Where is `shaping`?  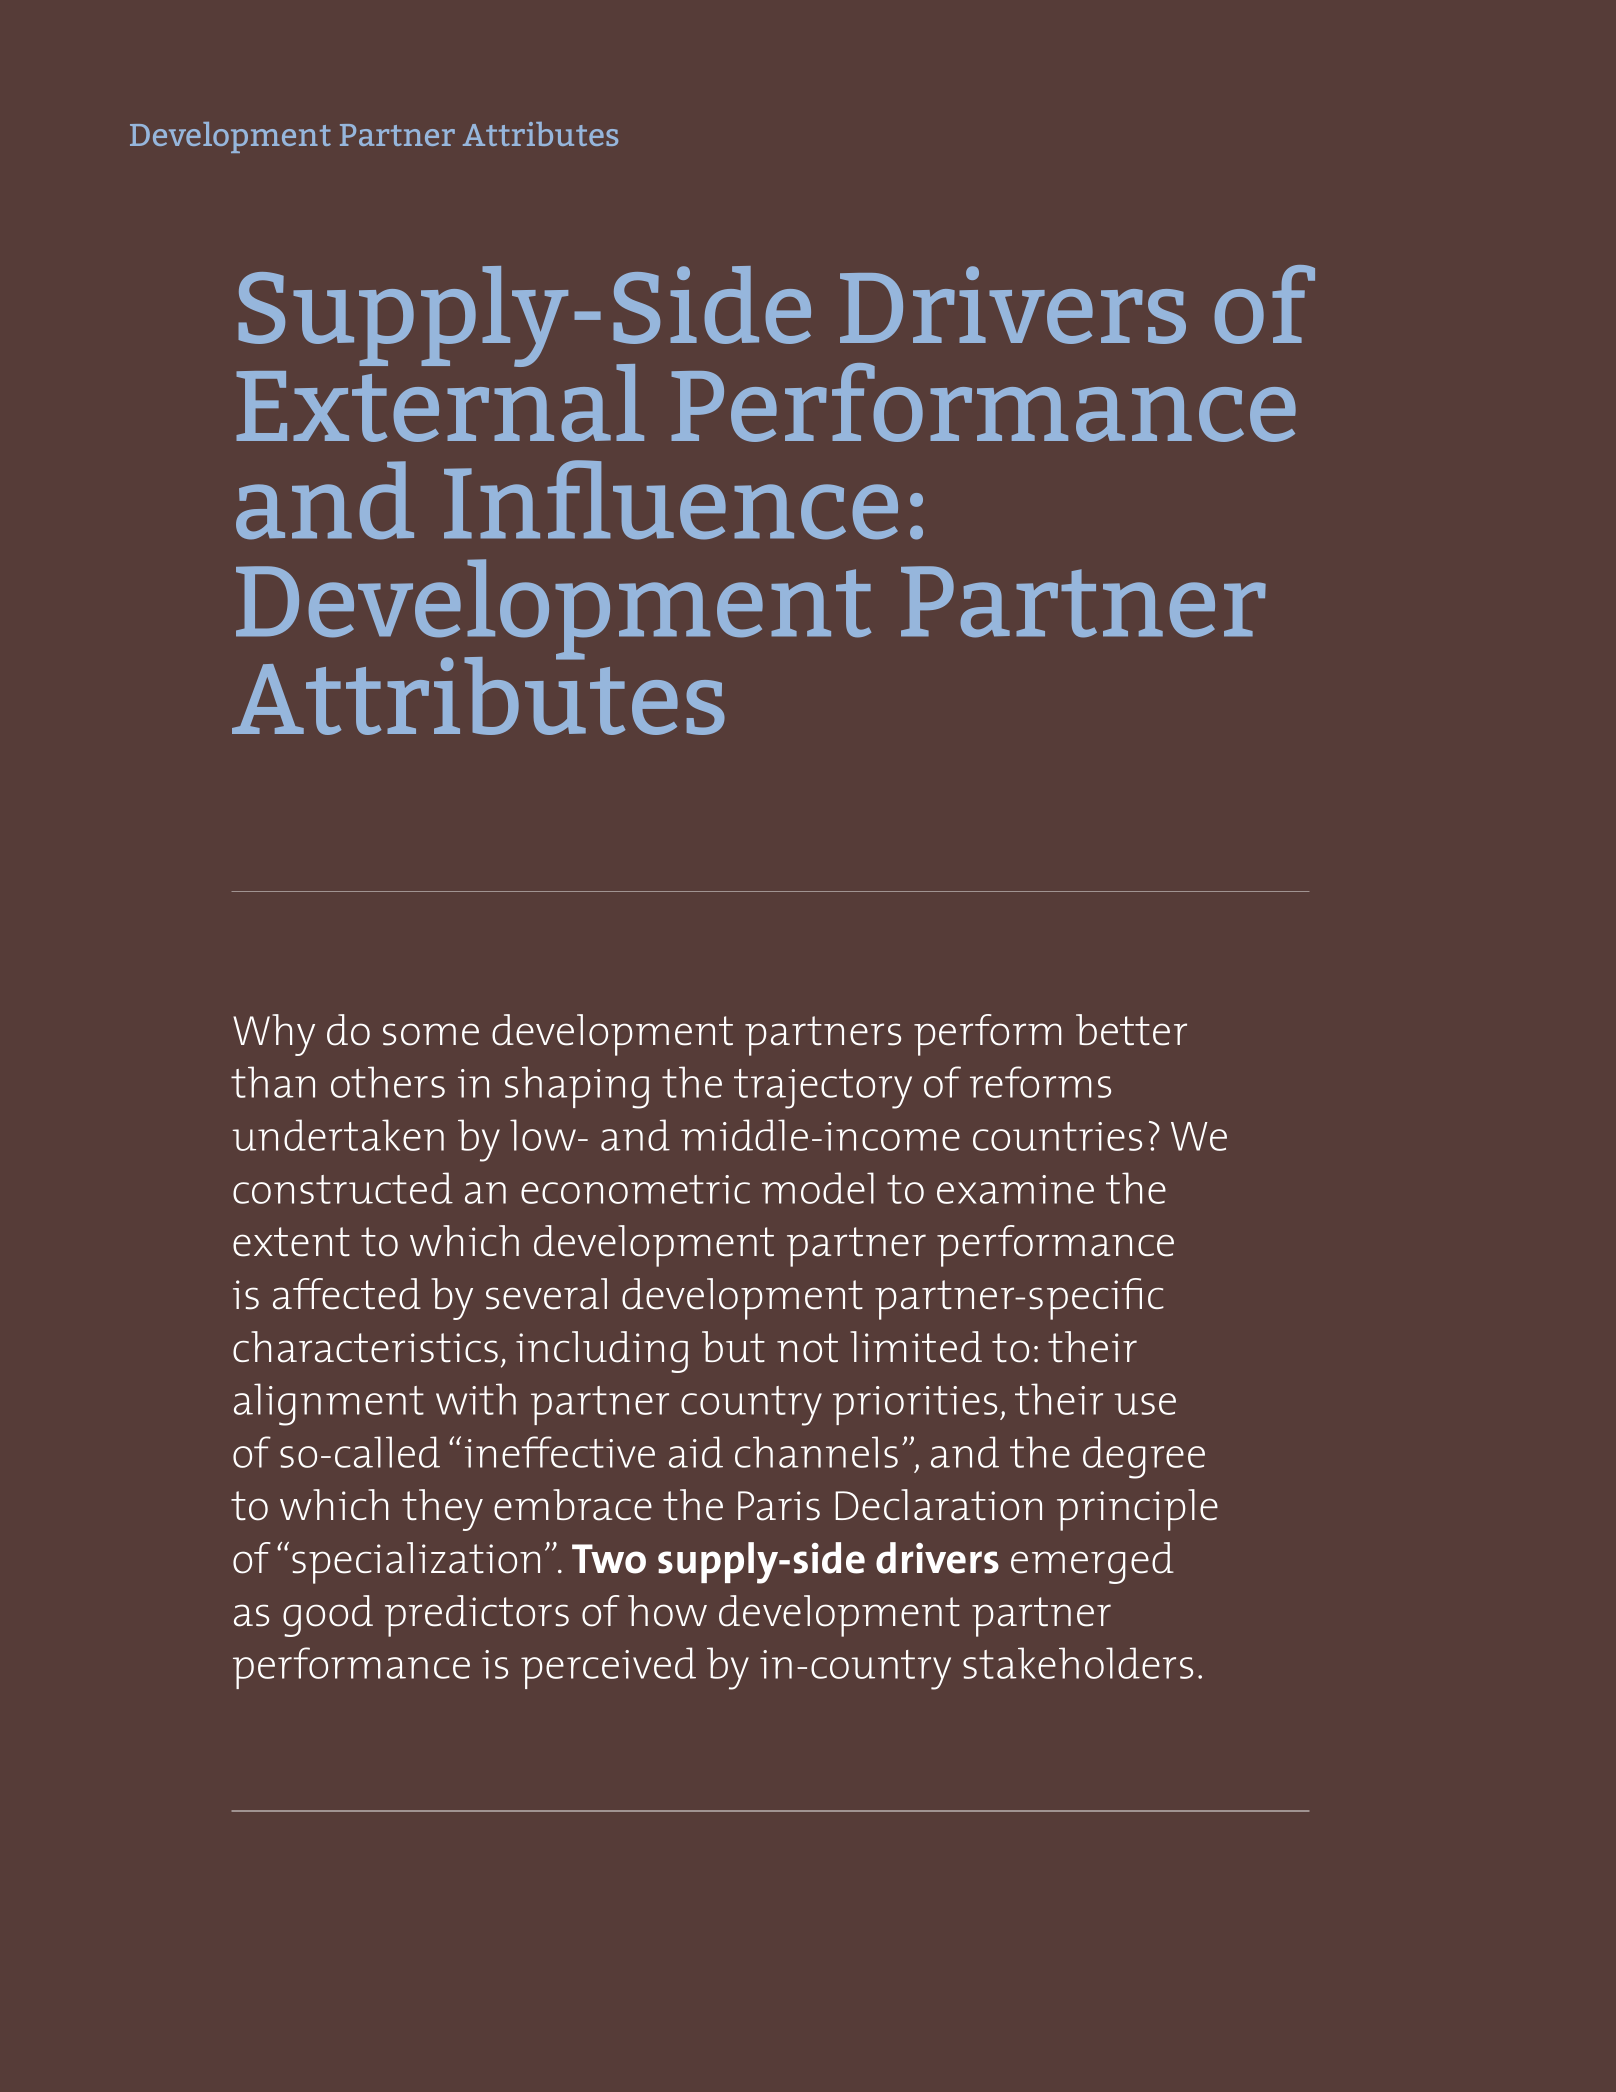 shaping is located at coordinates (577, 1087).
